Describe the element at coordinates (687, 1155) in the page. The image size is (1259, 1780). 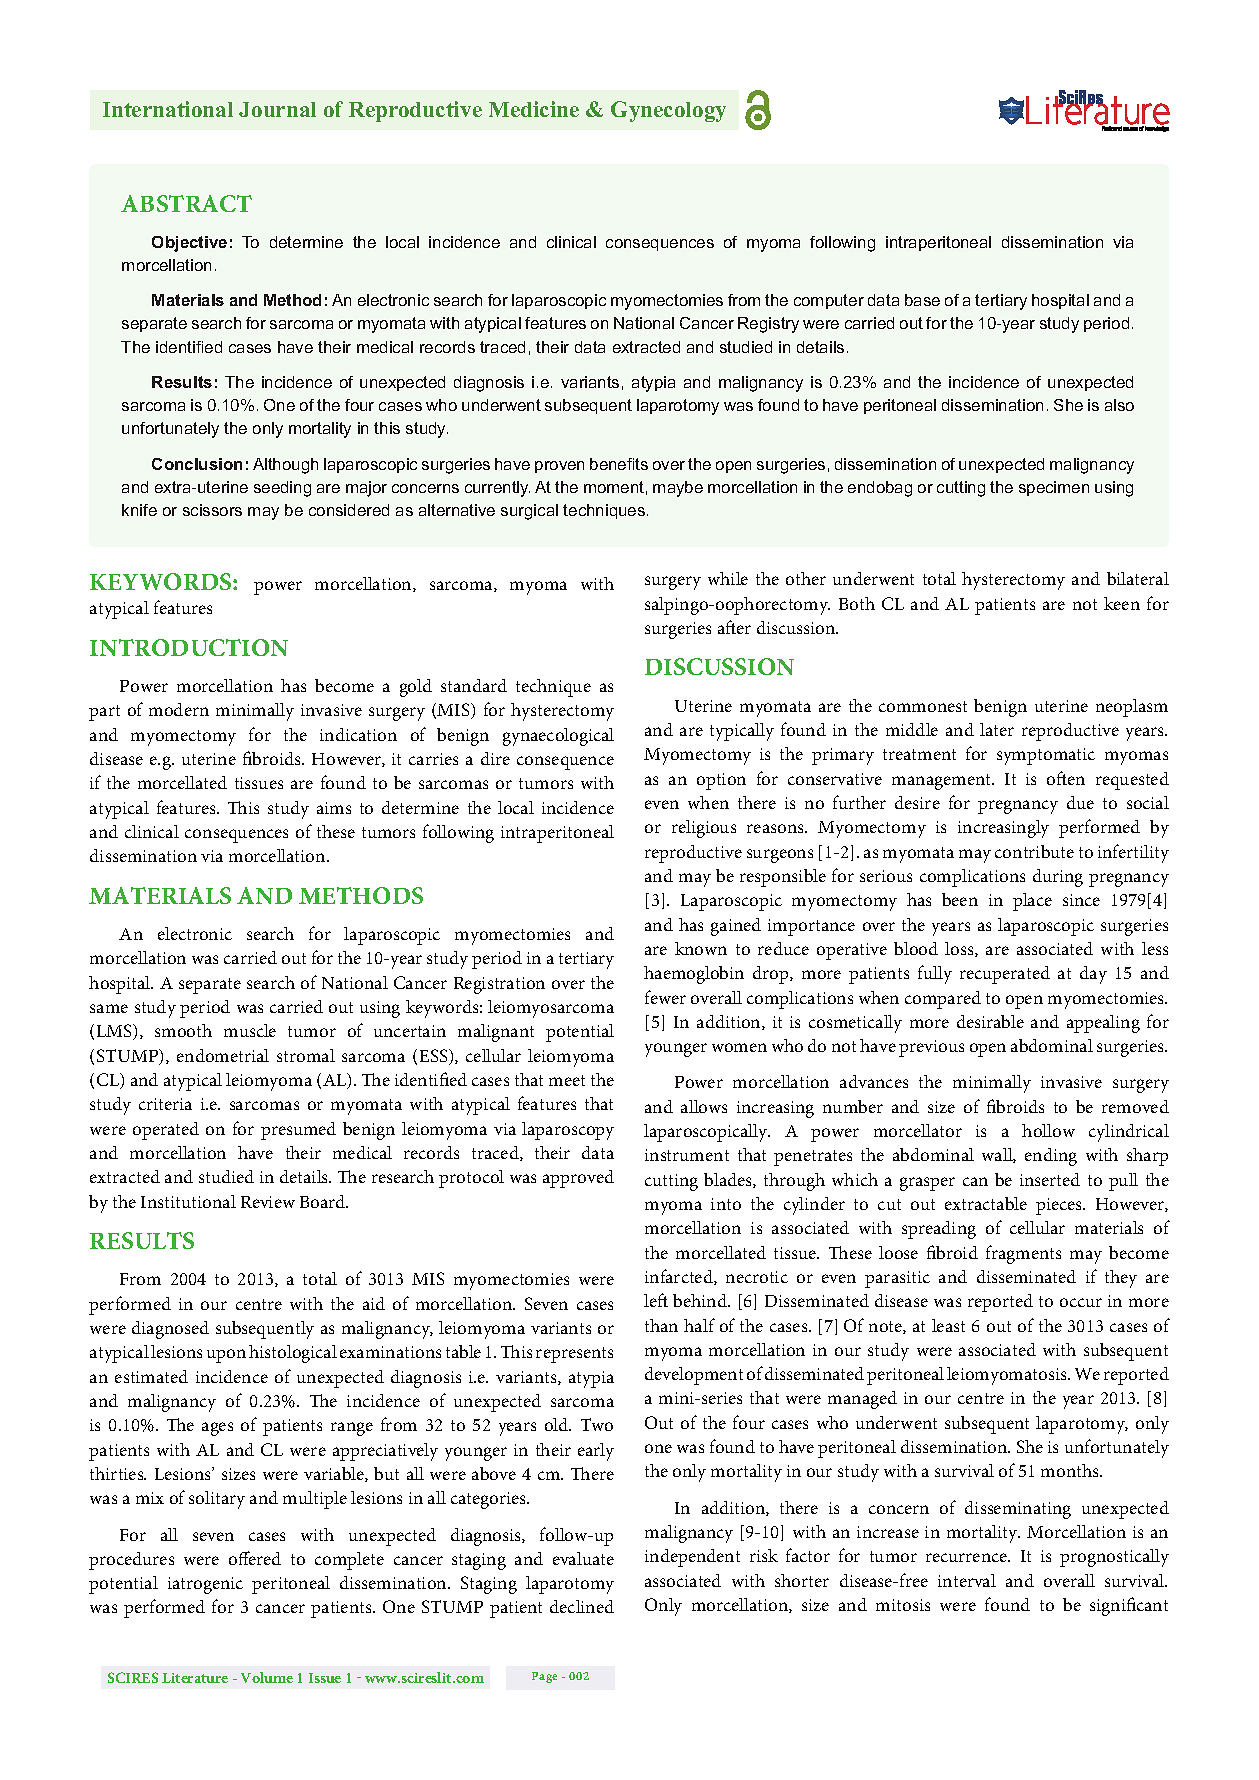
I see `instrument` at that location.
